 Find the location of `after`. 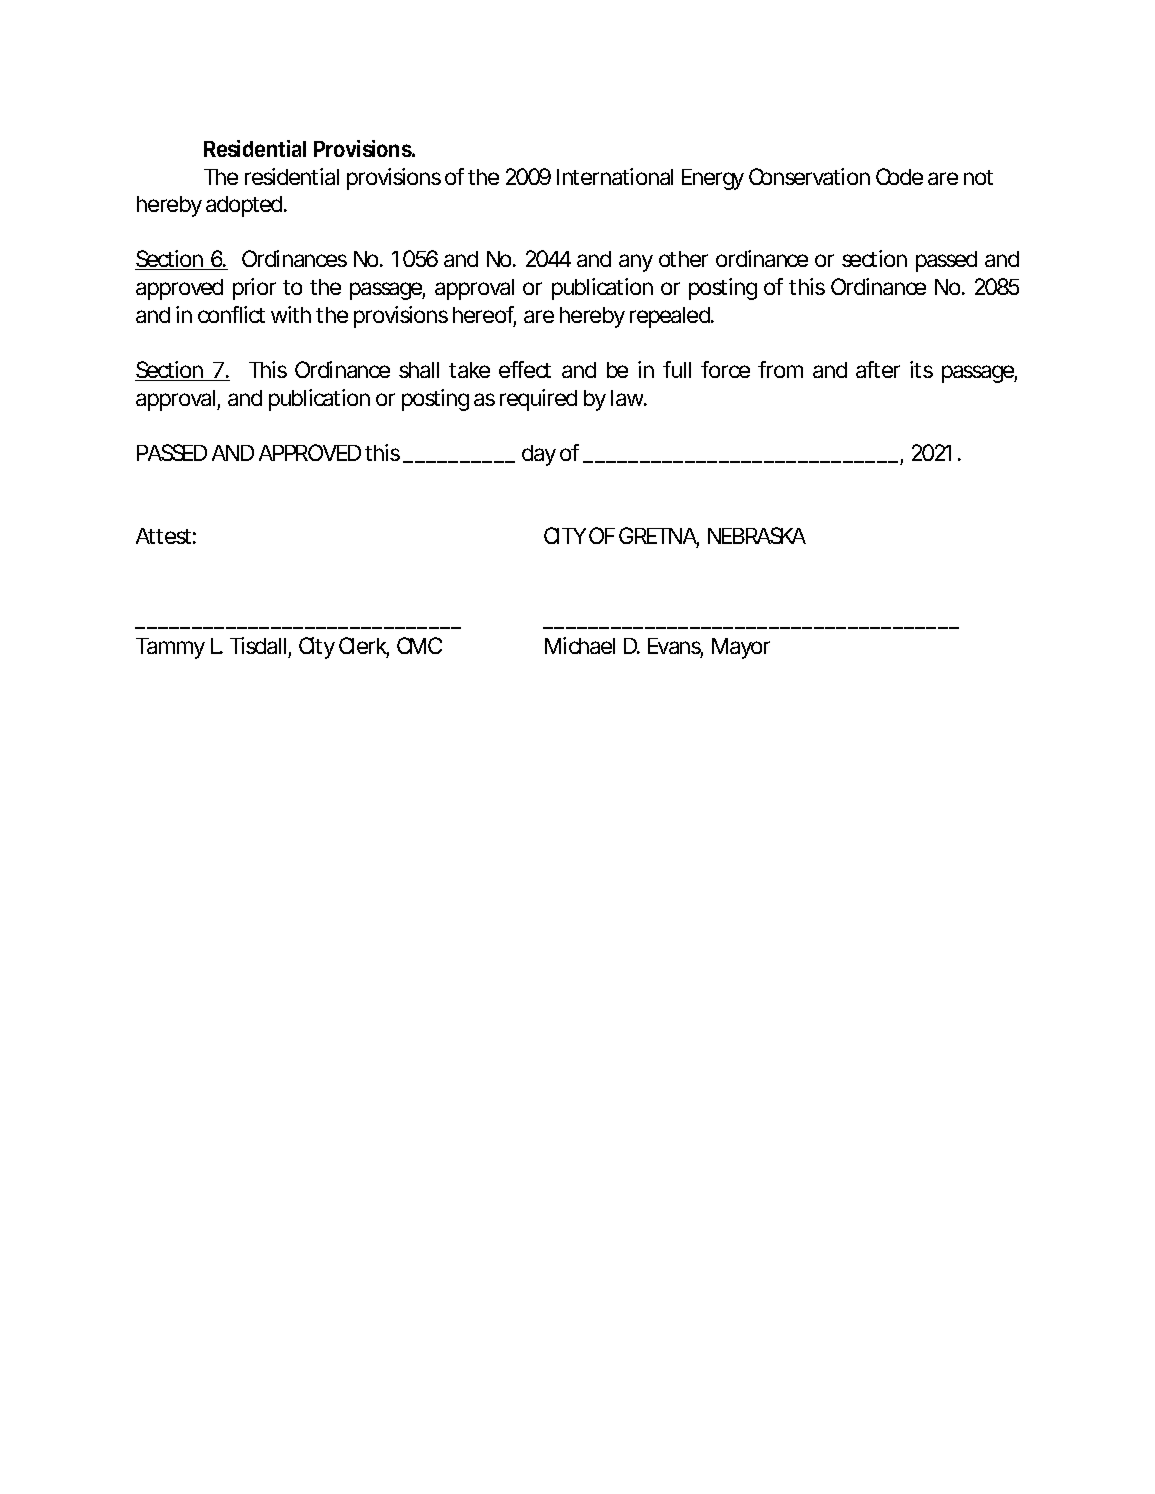

after is located at coordinates (878, 369).
